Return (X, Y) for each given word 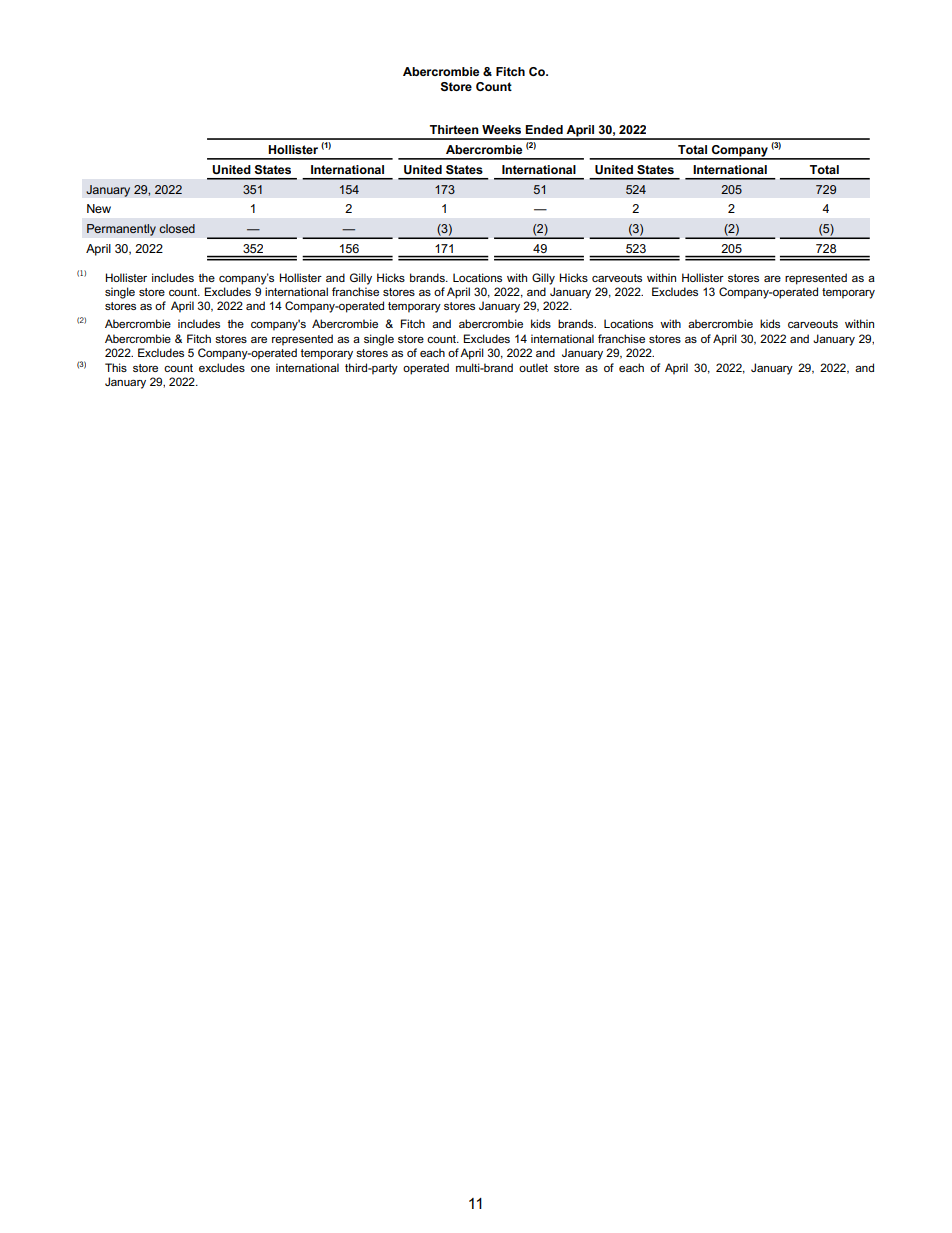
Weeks (501, 129)
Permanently (121, 230)
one (260, 369)
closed (177, 228)
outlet (533, 367)
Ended (544, 129)
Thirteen (454, 129)
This (116, 367)
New (99, 208)
